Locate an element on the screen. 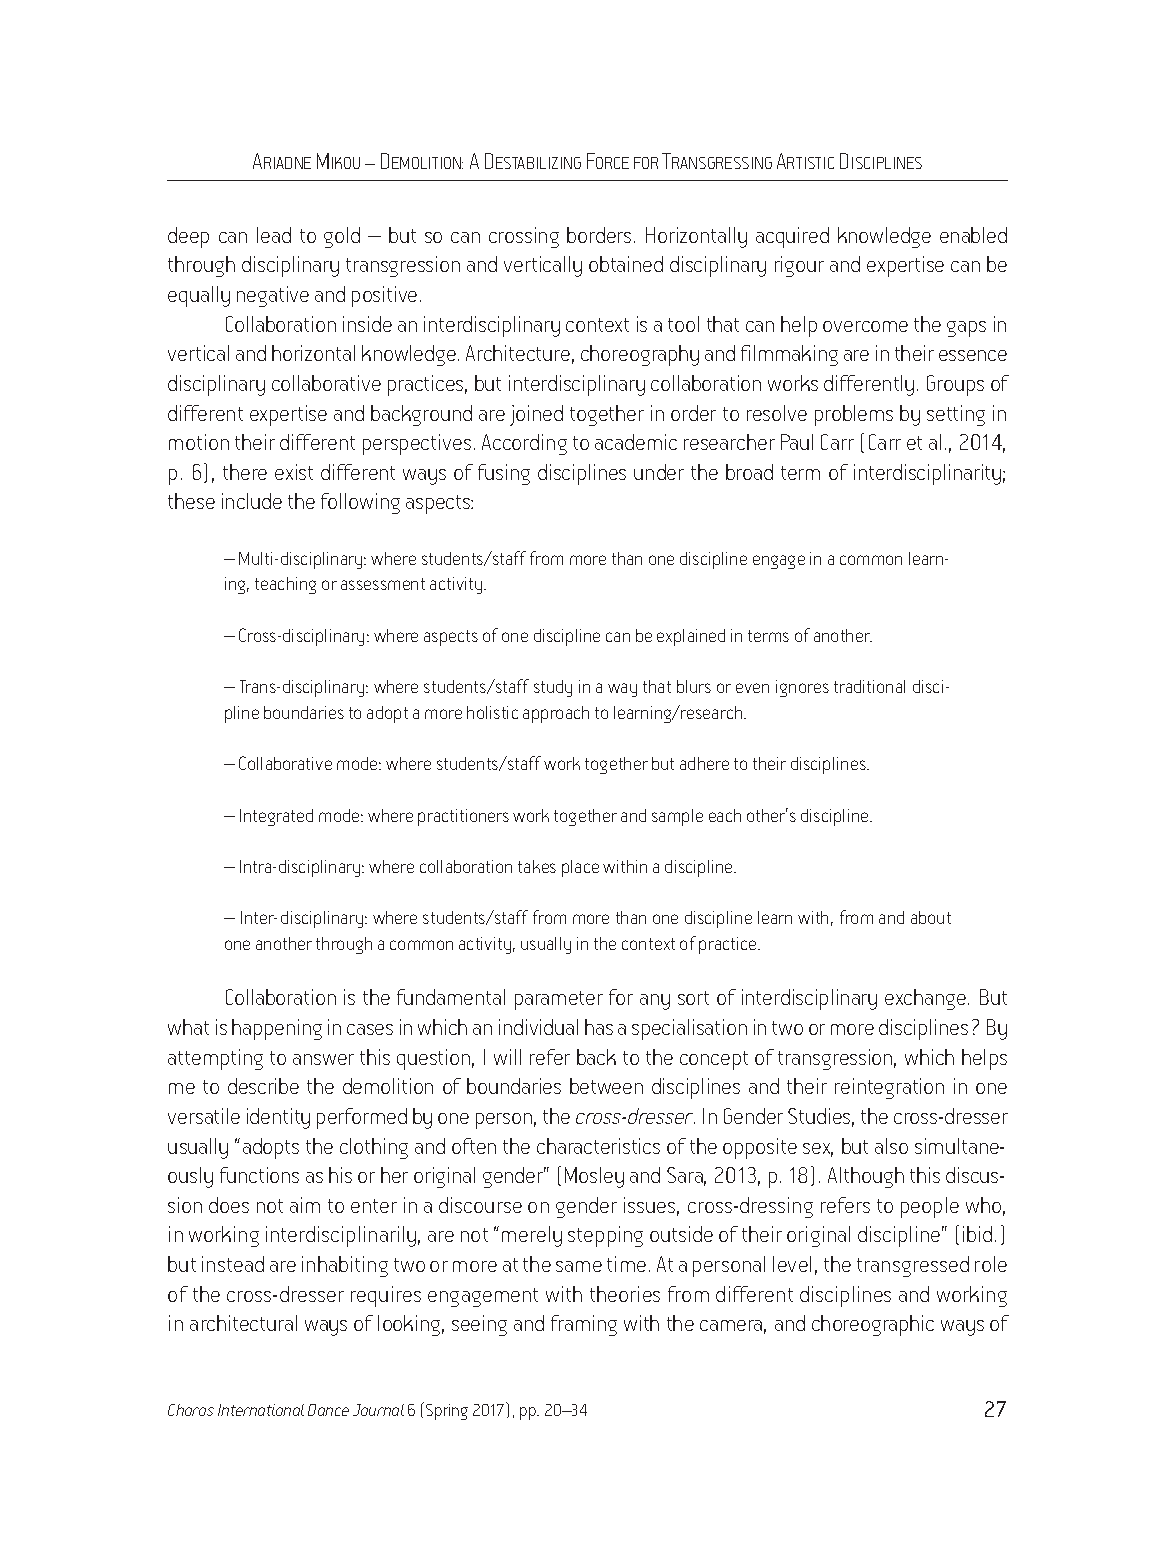 The image size is (1176, 1568). place is located at coordinates (580, 868).
